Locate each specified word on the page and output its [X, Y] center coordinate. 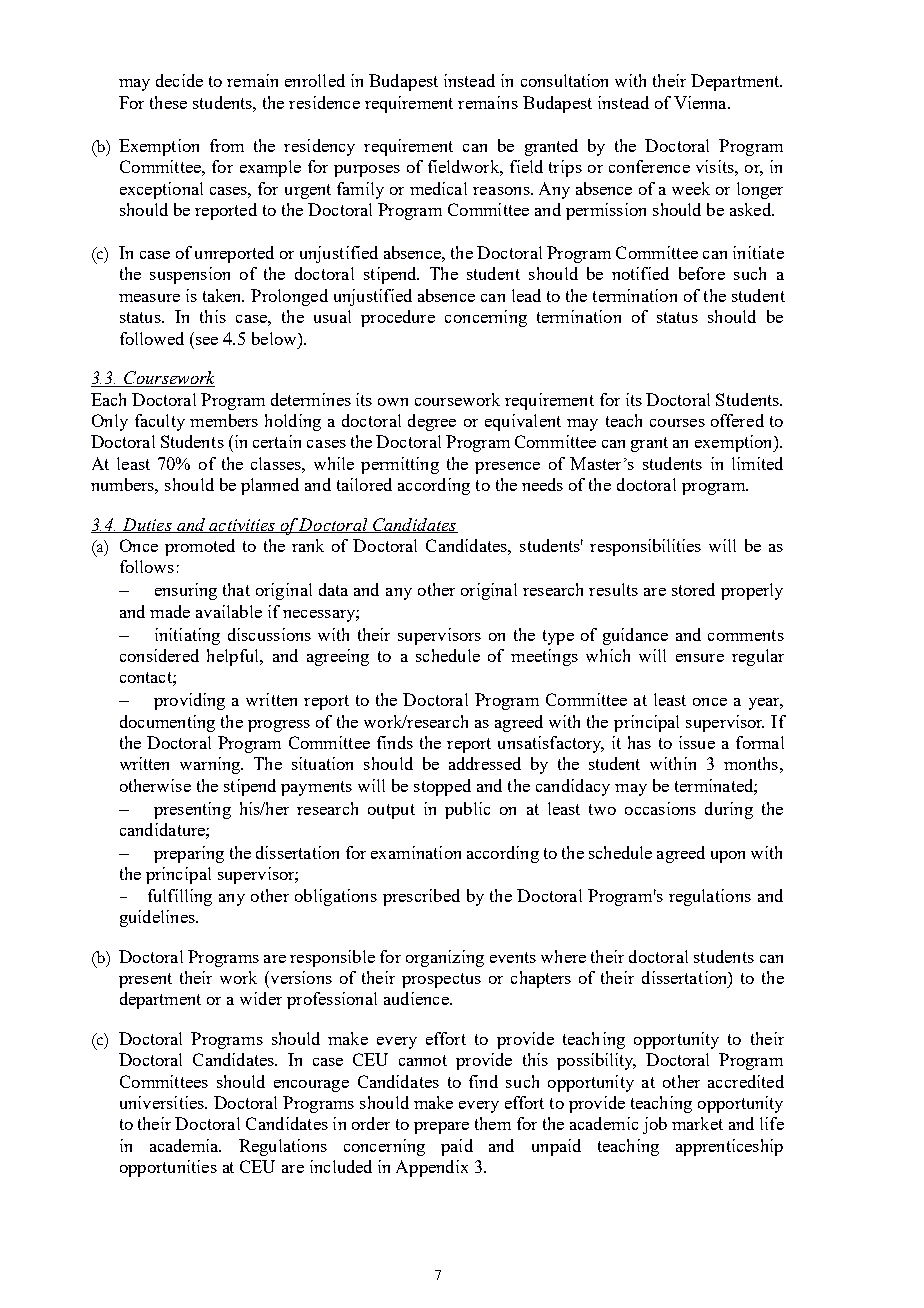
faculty [160, 422]
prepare [441, 1128]
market [697, 1123]
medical [438, 188]
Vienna [701, 102]
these [168, 102]
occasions [660, 808]
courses [677, 423]
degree [432, 422]
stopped [442, 787]
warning [211, 765]
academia [185, 1145]
